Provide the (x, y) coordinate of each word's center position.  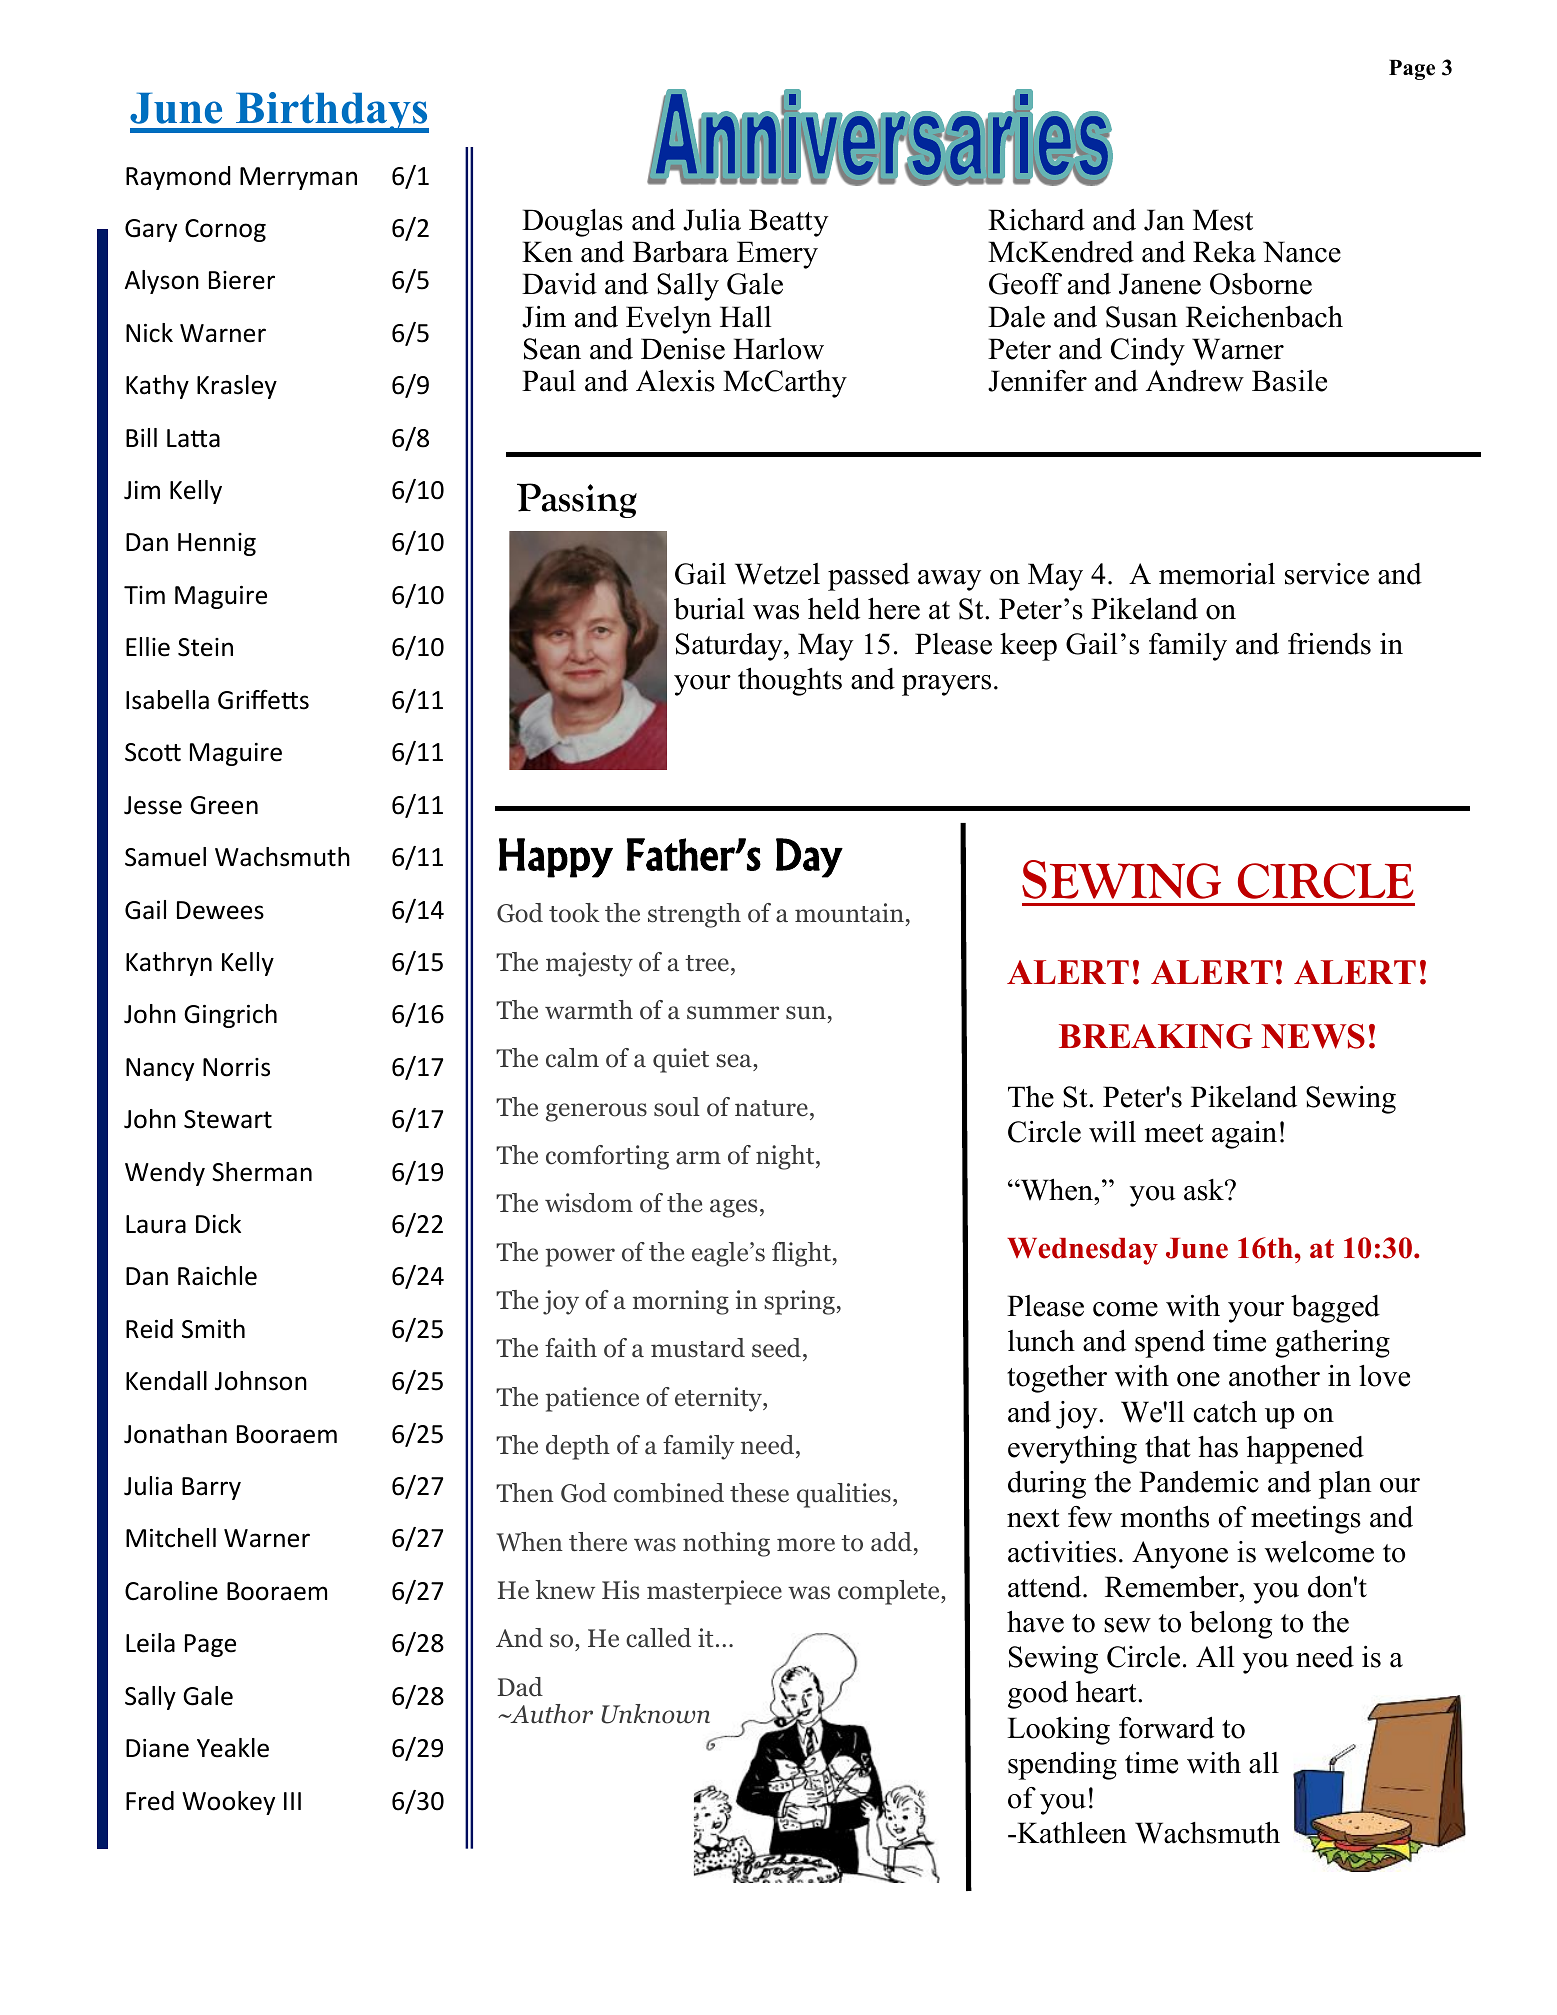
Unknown (655, 1714)
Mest (1223, 220)
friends (1329, 644)
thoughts (790, 682)
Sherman (262, 1172)
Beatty (789, 223)
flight (802, 1254)
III (292, 1801)
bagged (1335, 1309)
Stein (205, 647)
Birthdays (331, 112)
